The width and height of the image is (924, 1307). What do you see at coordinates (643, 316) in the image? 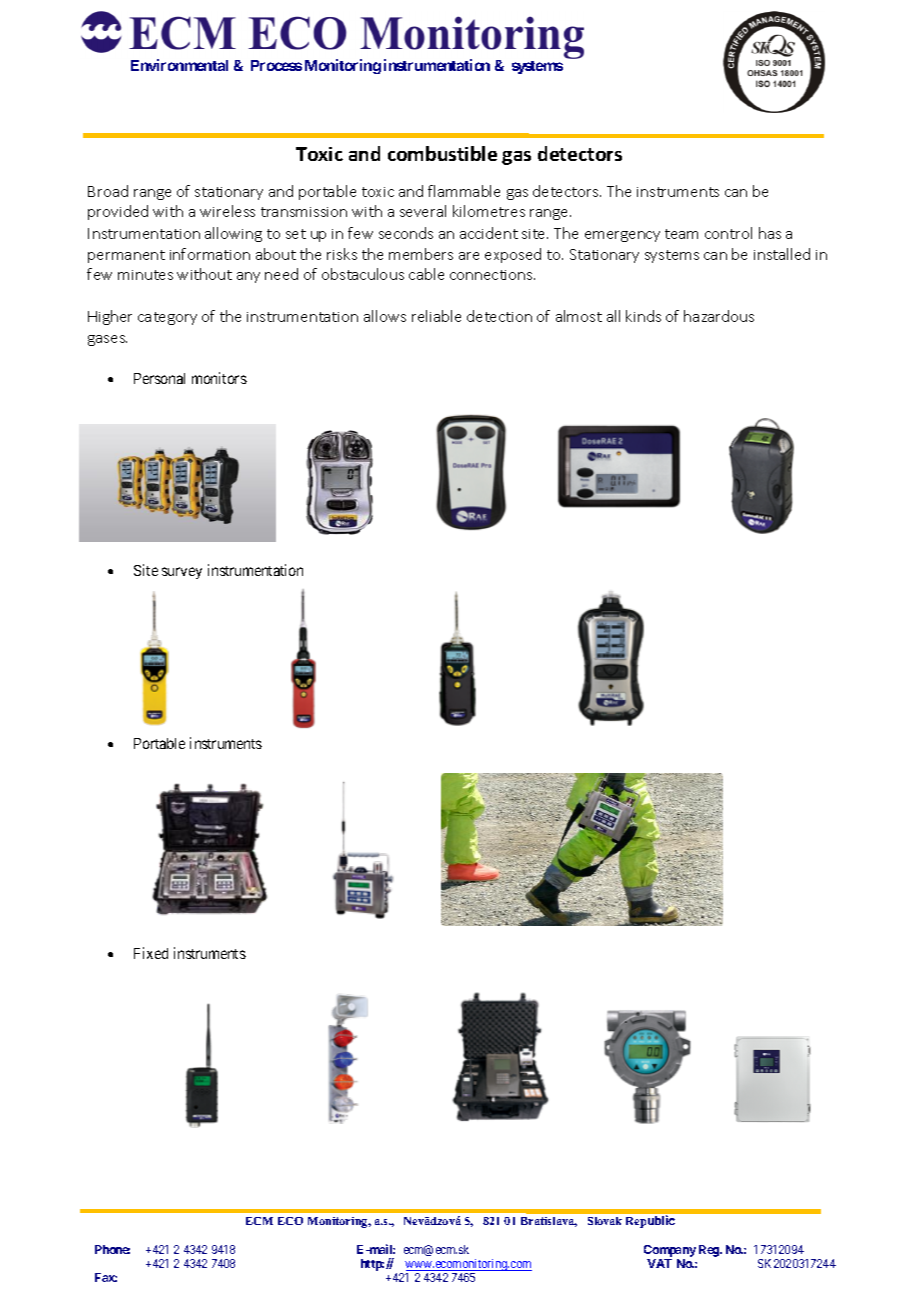
I see `kinds` at bounding box center [643, 316].
